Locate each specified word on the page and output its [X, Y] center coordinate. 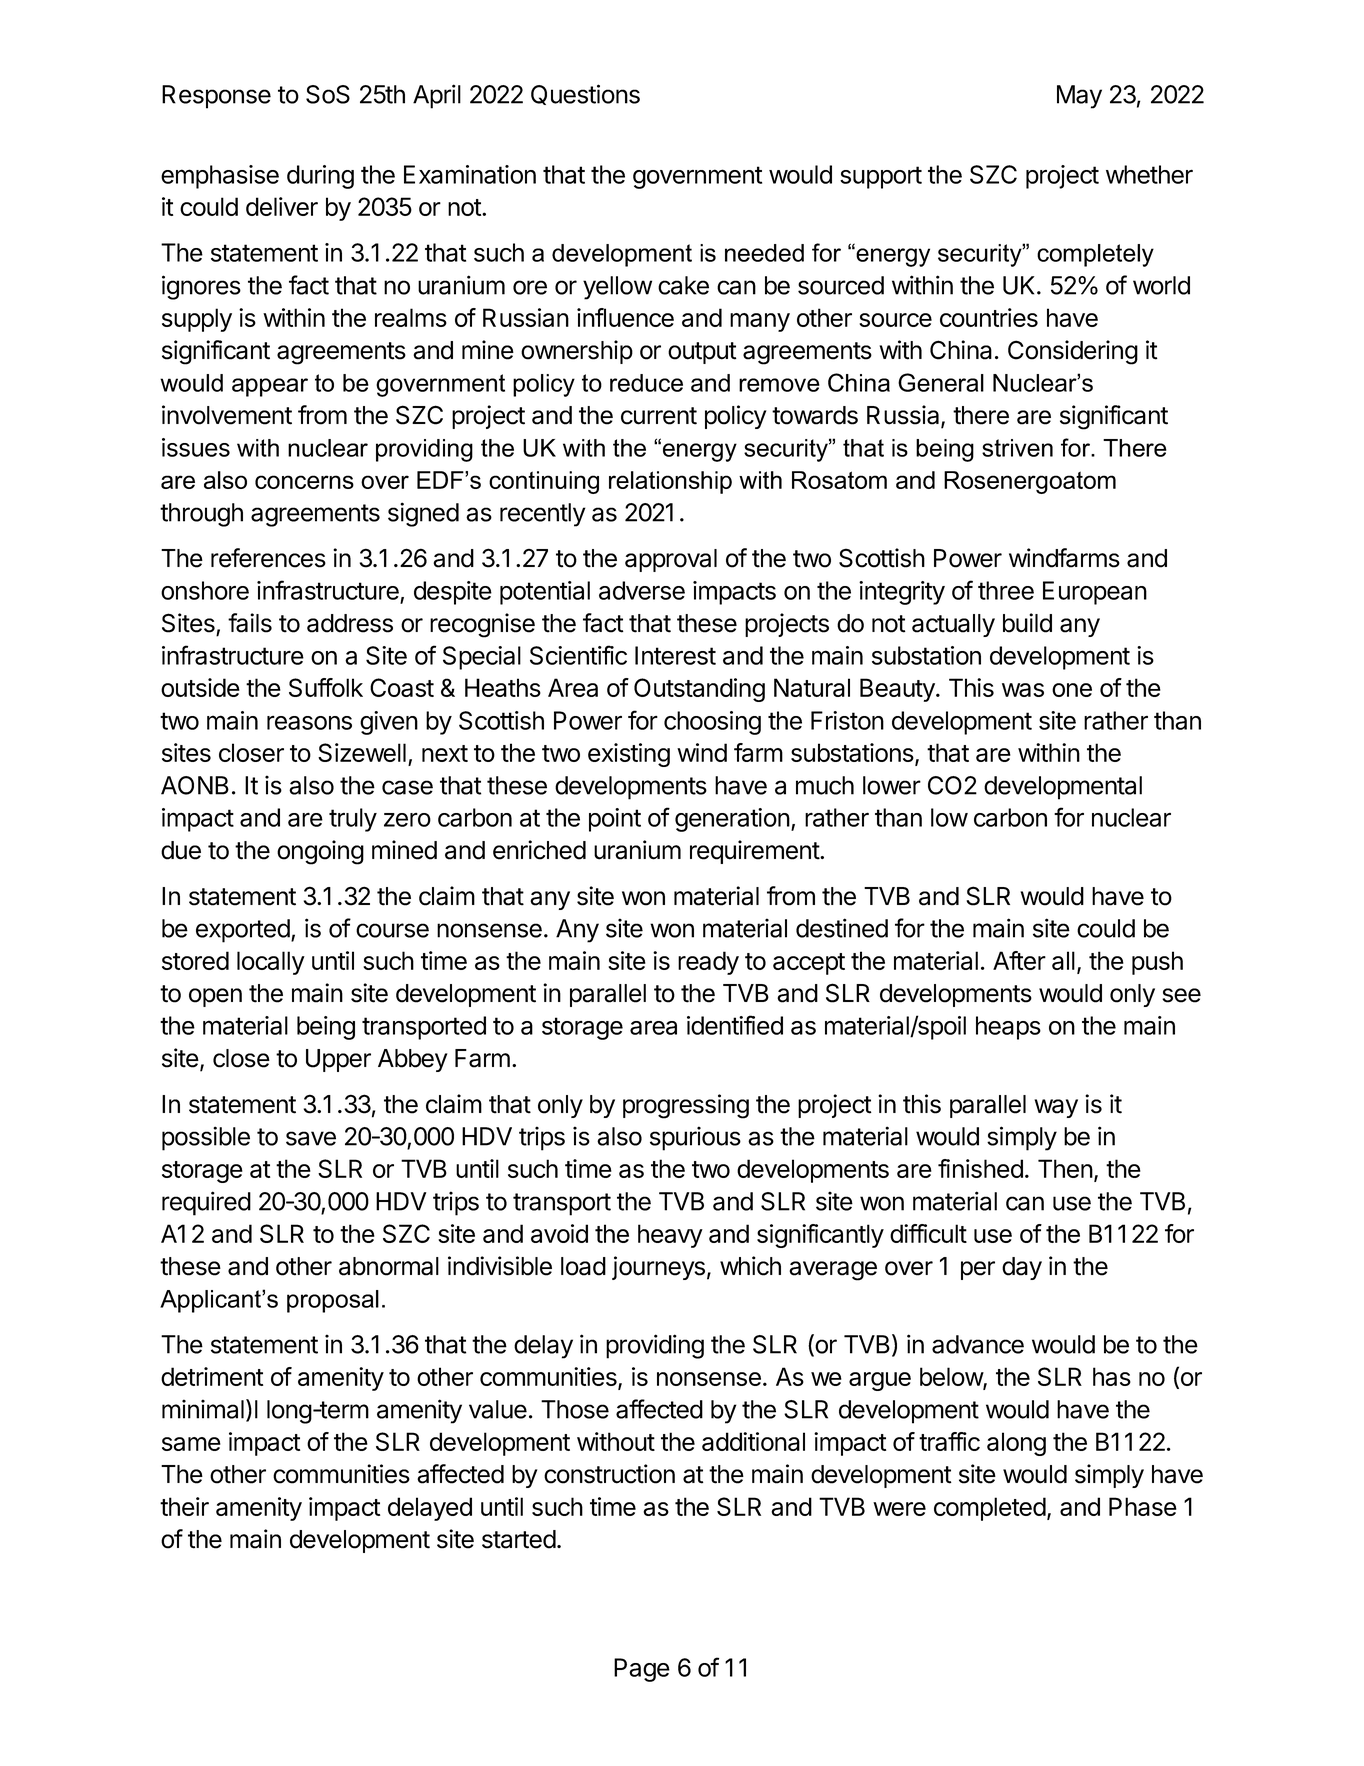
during [320, 177]
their [184, 1506]
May [1079, 97]
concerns [304, 482]
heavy [670, 1236]
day [1022, 1268]
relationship [670, 482]
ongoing [320, 852]
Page [642, 1670]
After [1019, 960]
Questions [585, 94]
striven [1017, 448]
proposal [333, 1301]
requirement [755, 852]
